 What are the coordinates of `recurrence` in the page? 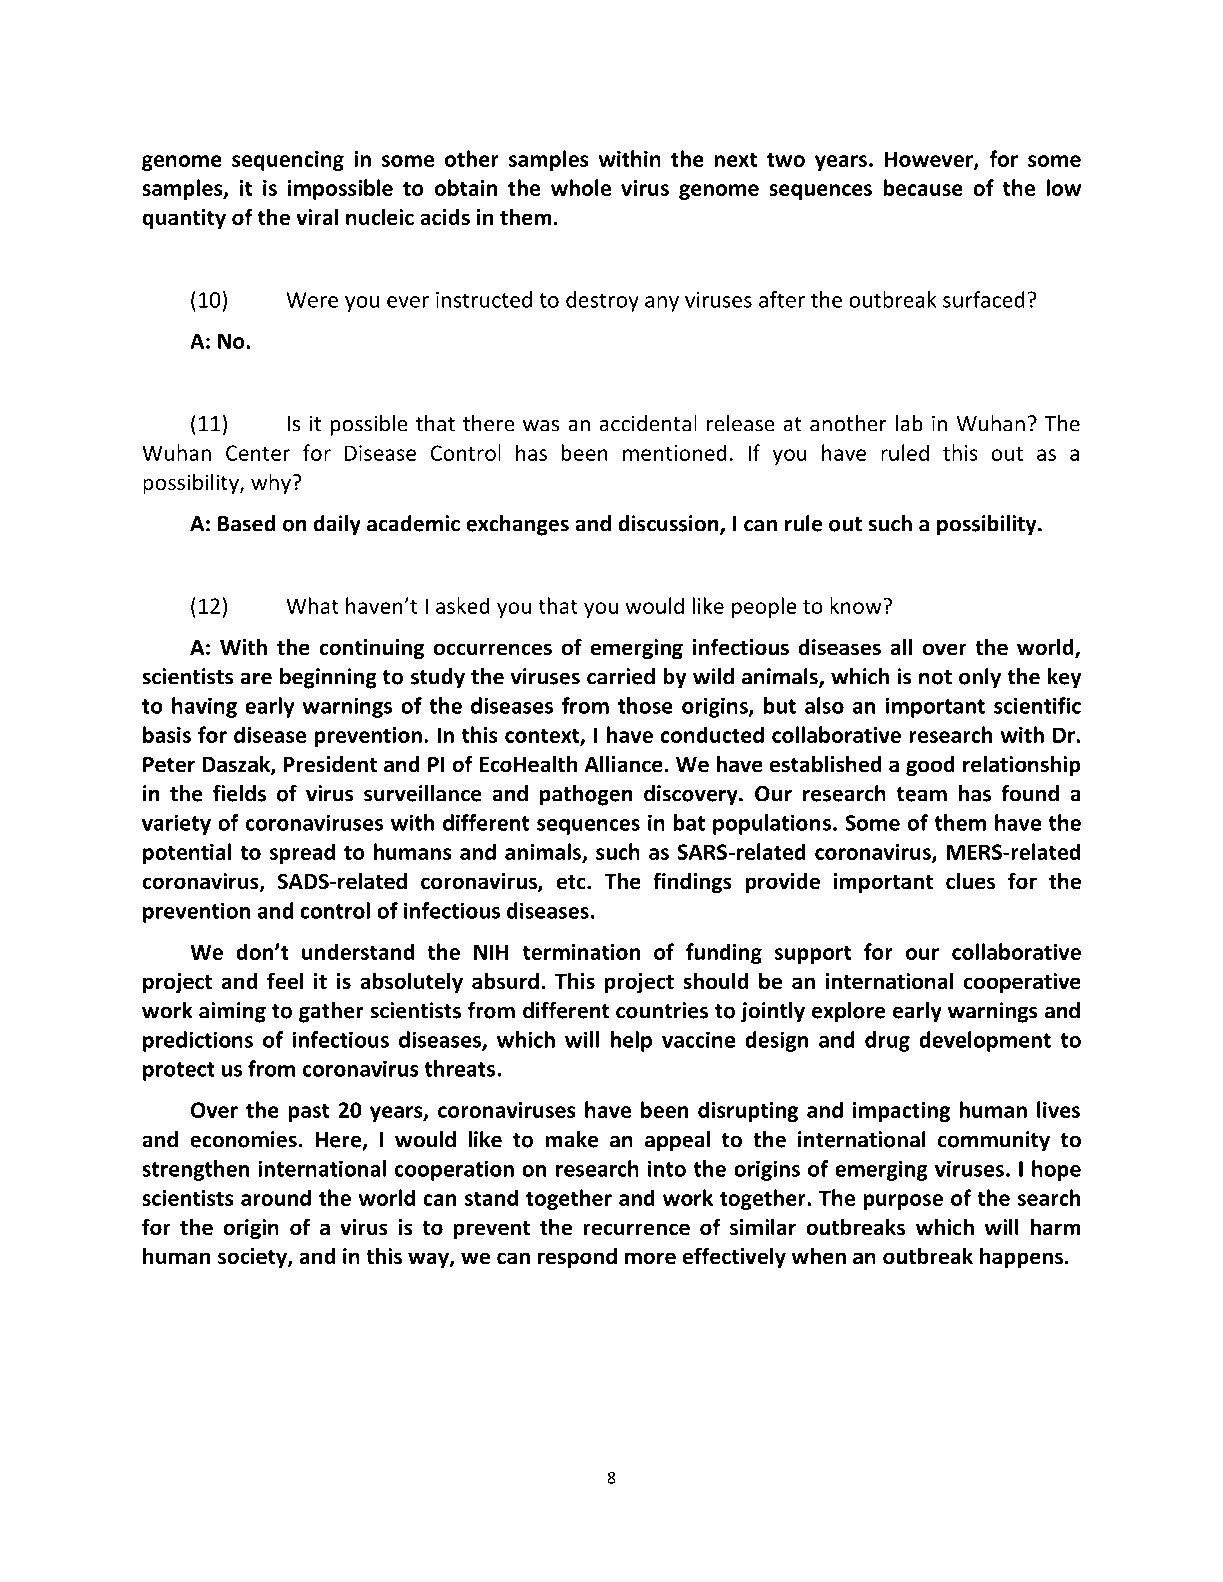 It's located at (636, 1229).
